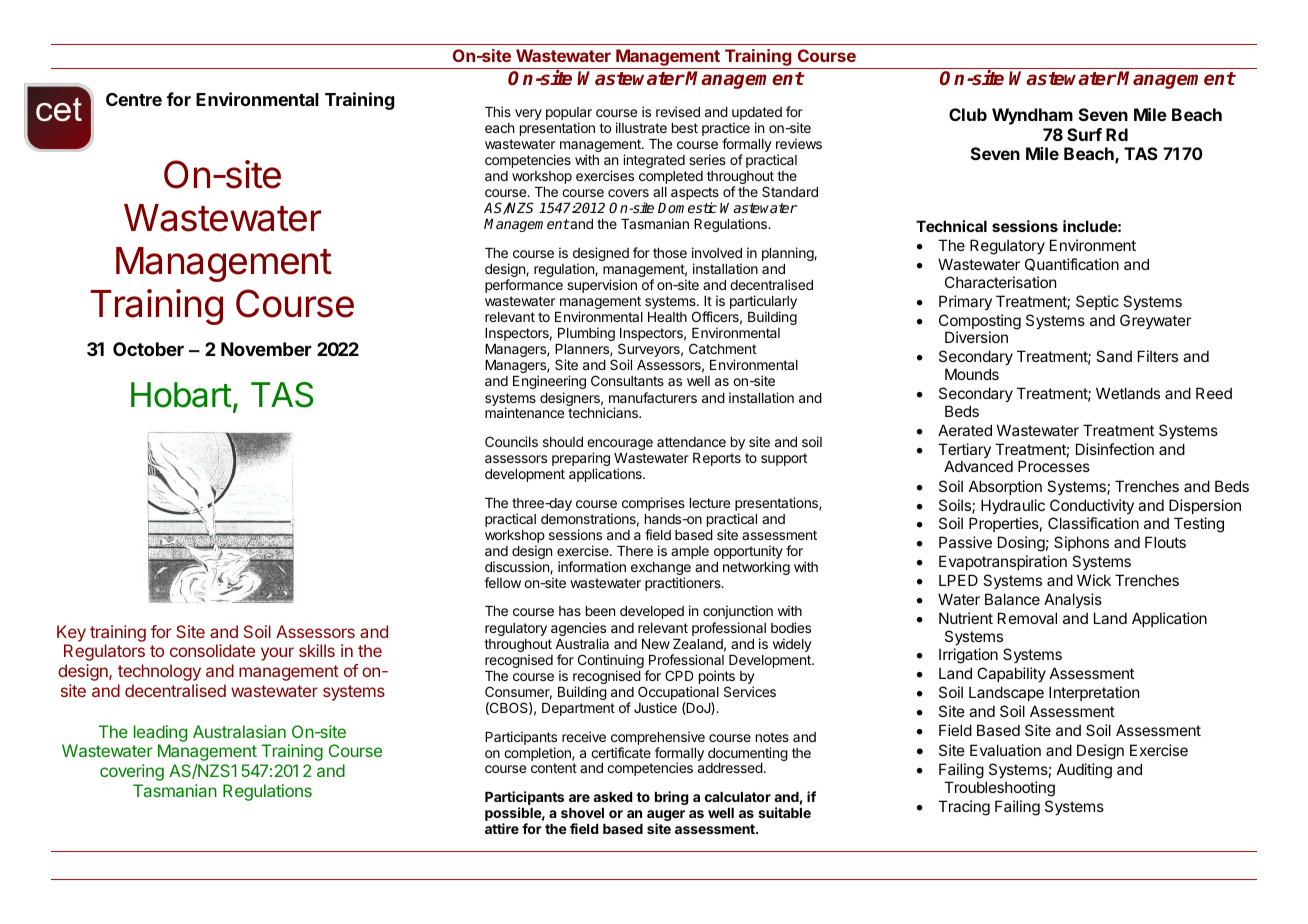 This document has width=1308, height=924. I want to click on illustrate, so click(641, 127).
